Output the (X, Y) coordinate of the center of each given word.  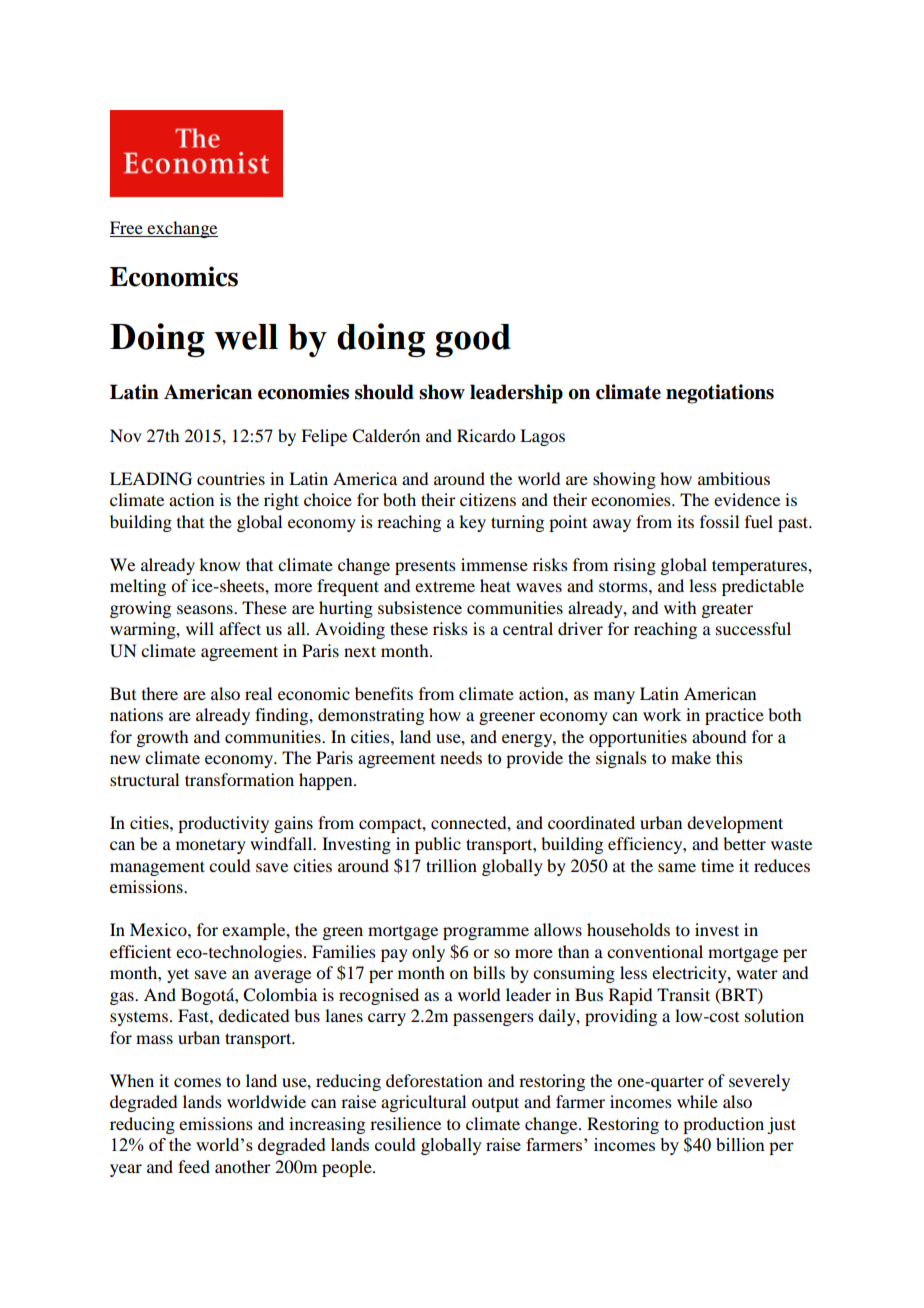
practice (734, 716)
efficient (140, 951)
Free (127, 229)
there (160, 693)
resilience (405, 1123)
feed (194, 1166)
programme (486, 933)
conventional (655, 951)
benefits (384, 693)
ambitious (734, 478)
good (473, 340)
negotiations (720, 394)
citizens (488, 499)
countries (231, 478)
